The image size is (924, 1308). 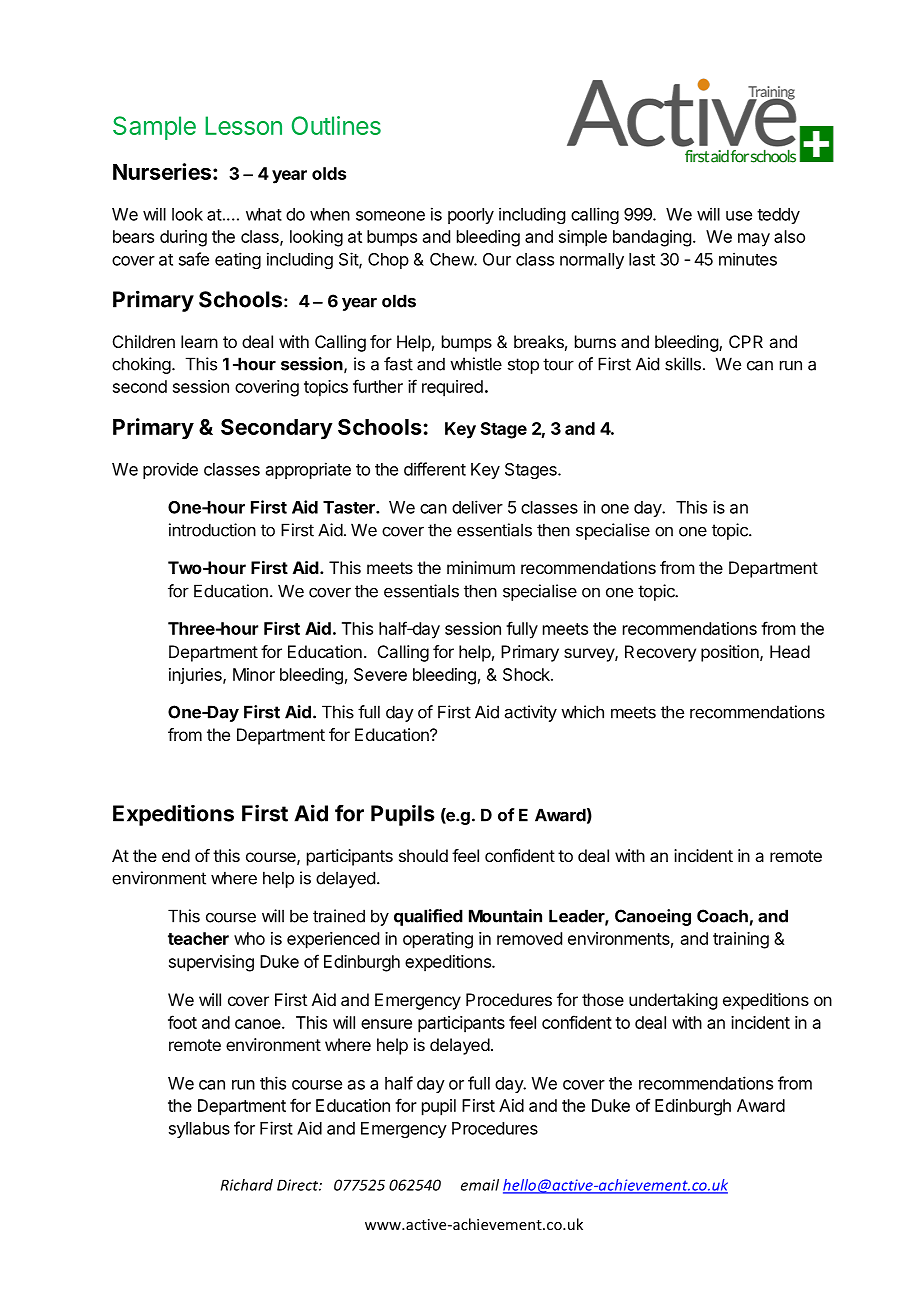 What do you see at coordinates (471, 216) in the page?
I see `poorly` at bounding box center [471, 216].
